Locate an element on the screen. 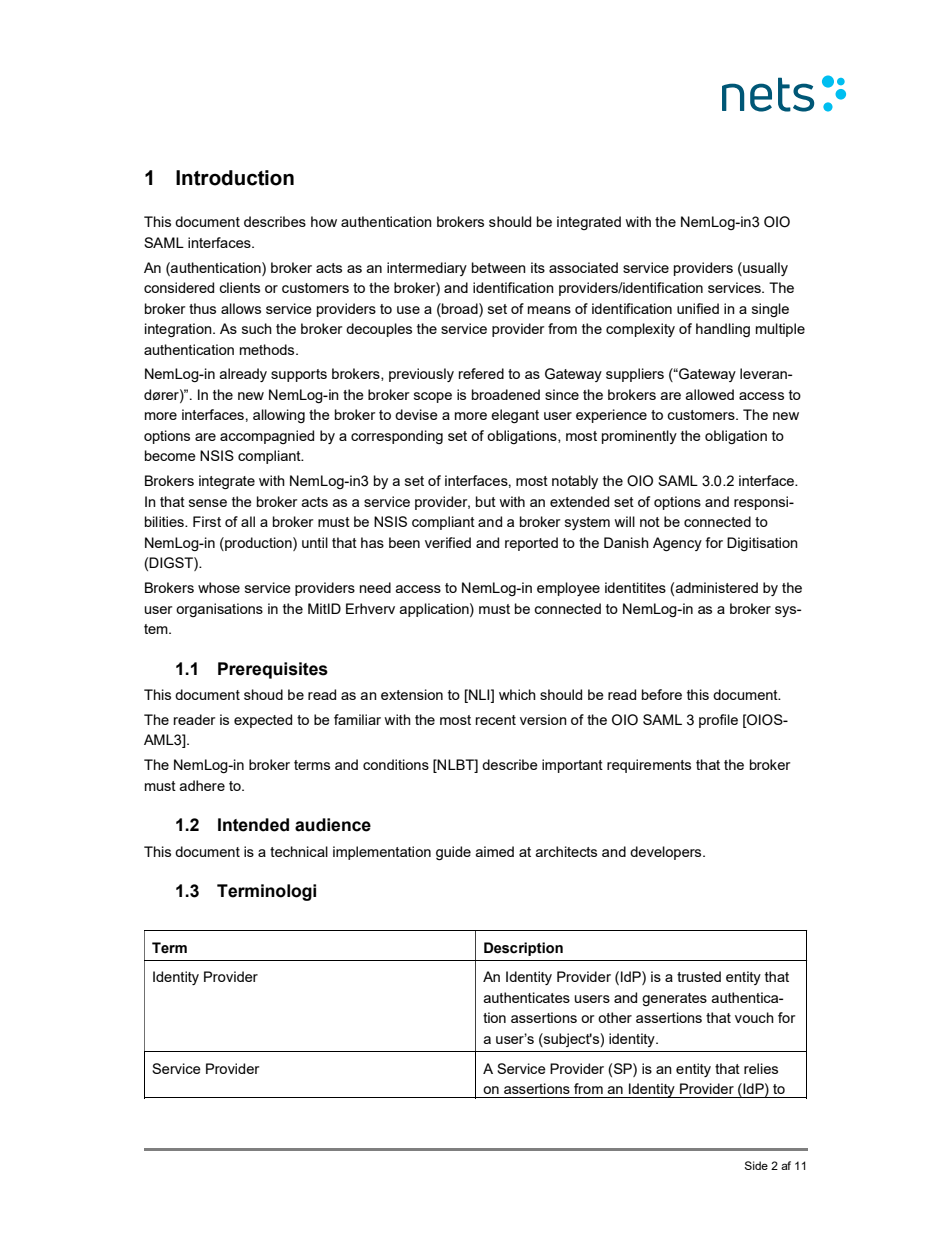 Image resolution: width=952 pixels, height=1233 pixels. adhere is located at coordinates (202, 785).
